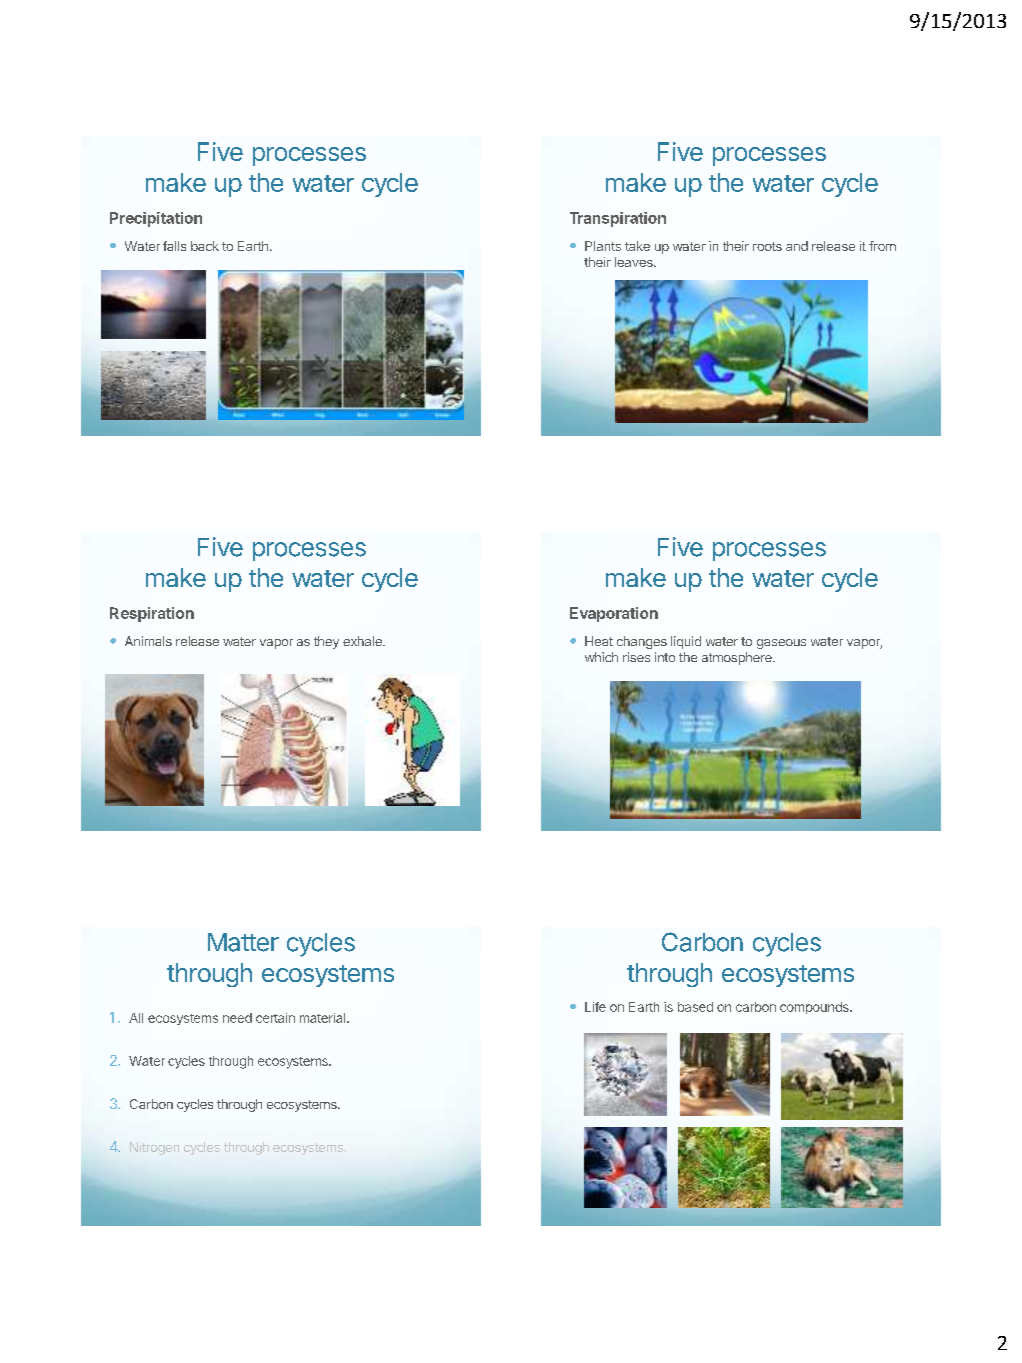 This document has height=1363, width=1022. What do you see at coordinates (767, 246) in the document?
I see `roots` at bounding box center [767, 246].
